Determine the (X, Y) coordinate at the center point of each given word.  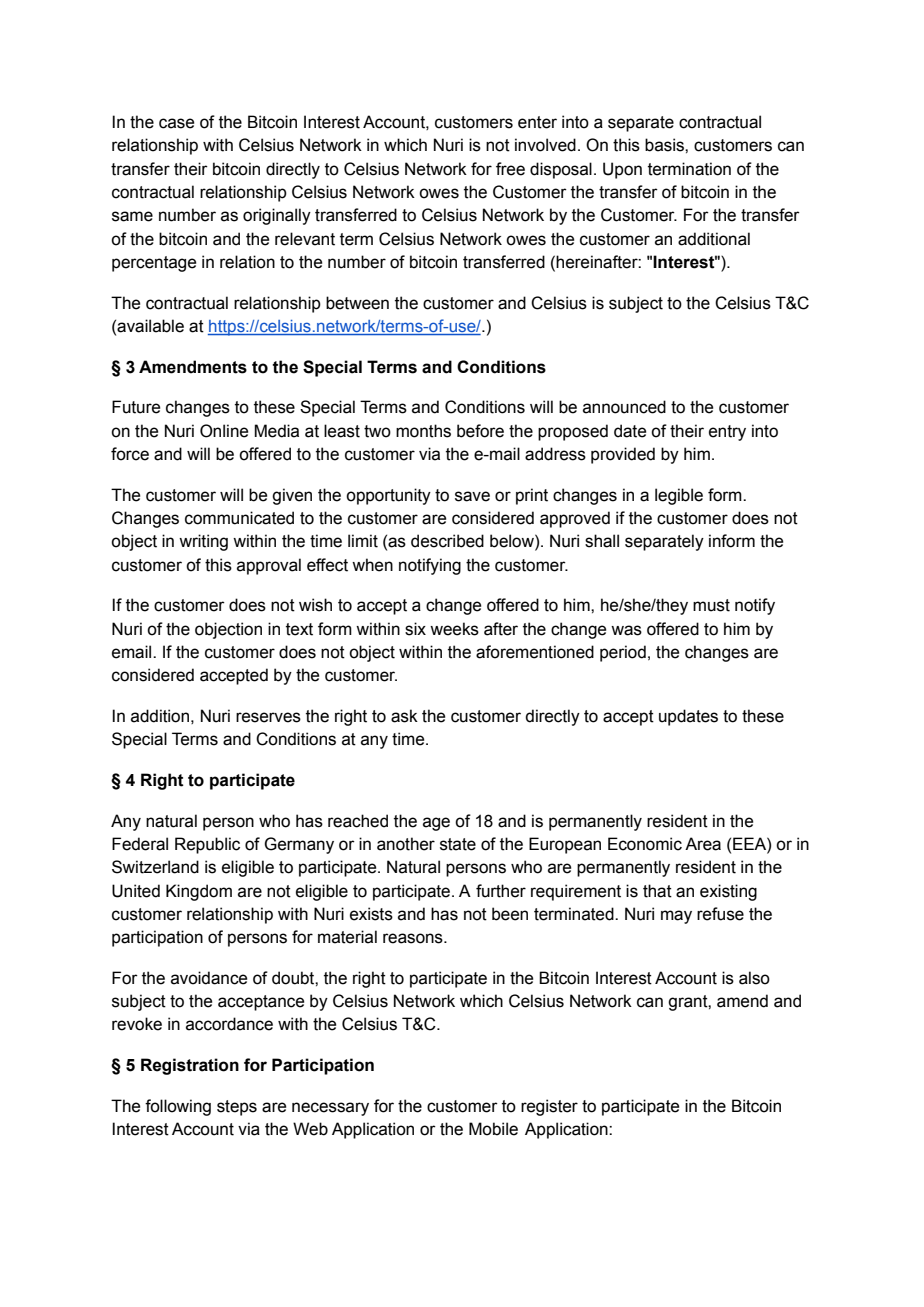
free (510, 169)
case (176, 123)
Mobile (493, 1129)
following (178, 1107)
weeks (454, 629)
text (299, 629)
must (711, 605)
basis (665, 145)
